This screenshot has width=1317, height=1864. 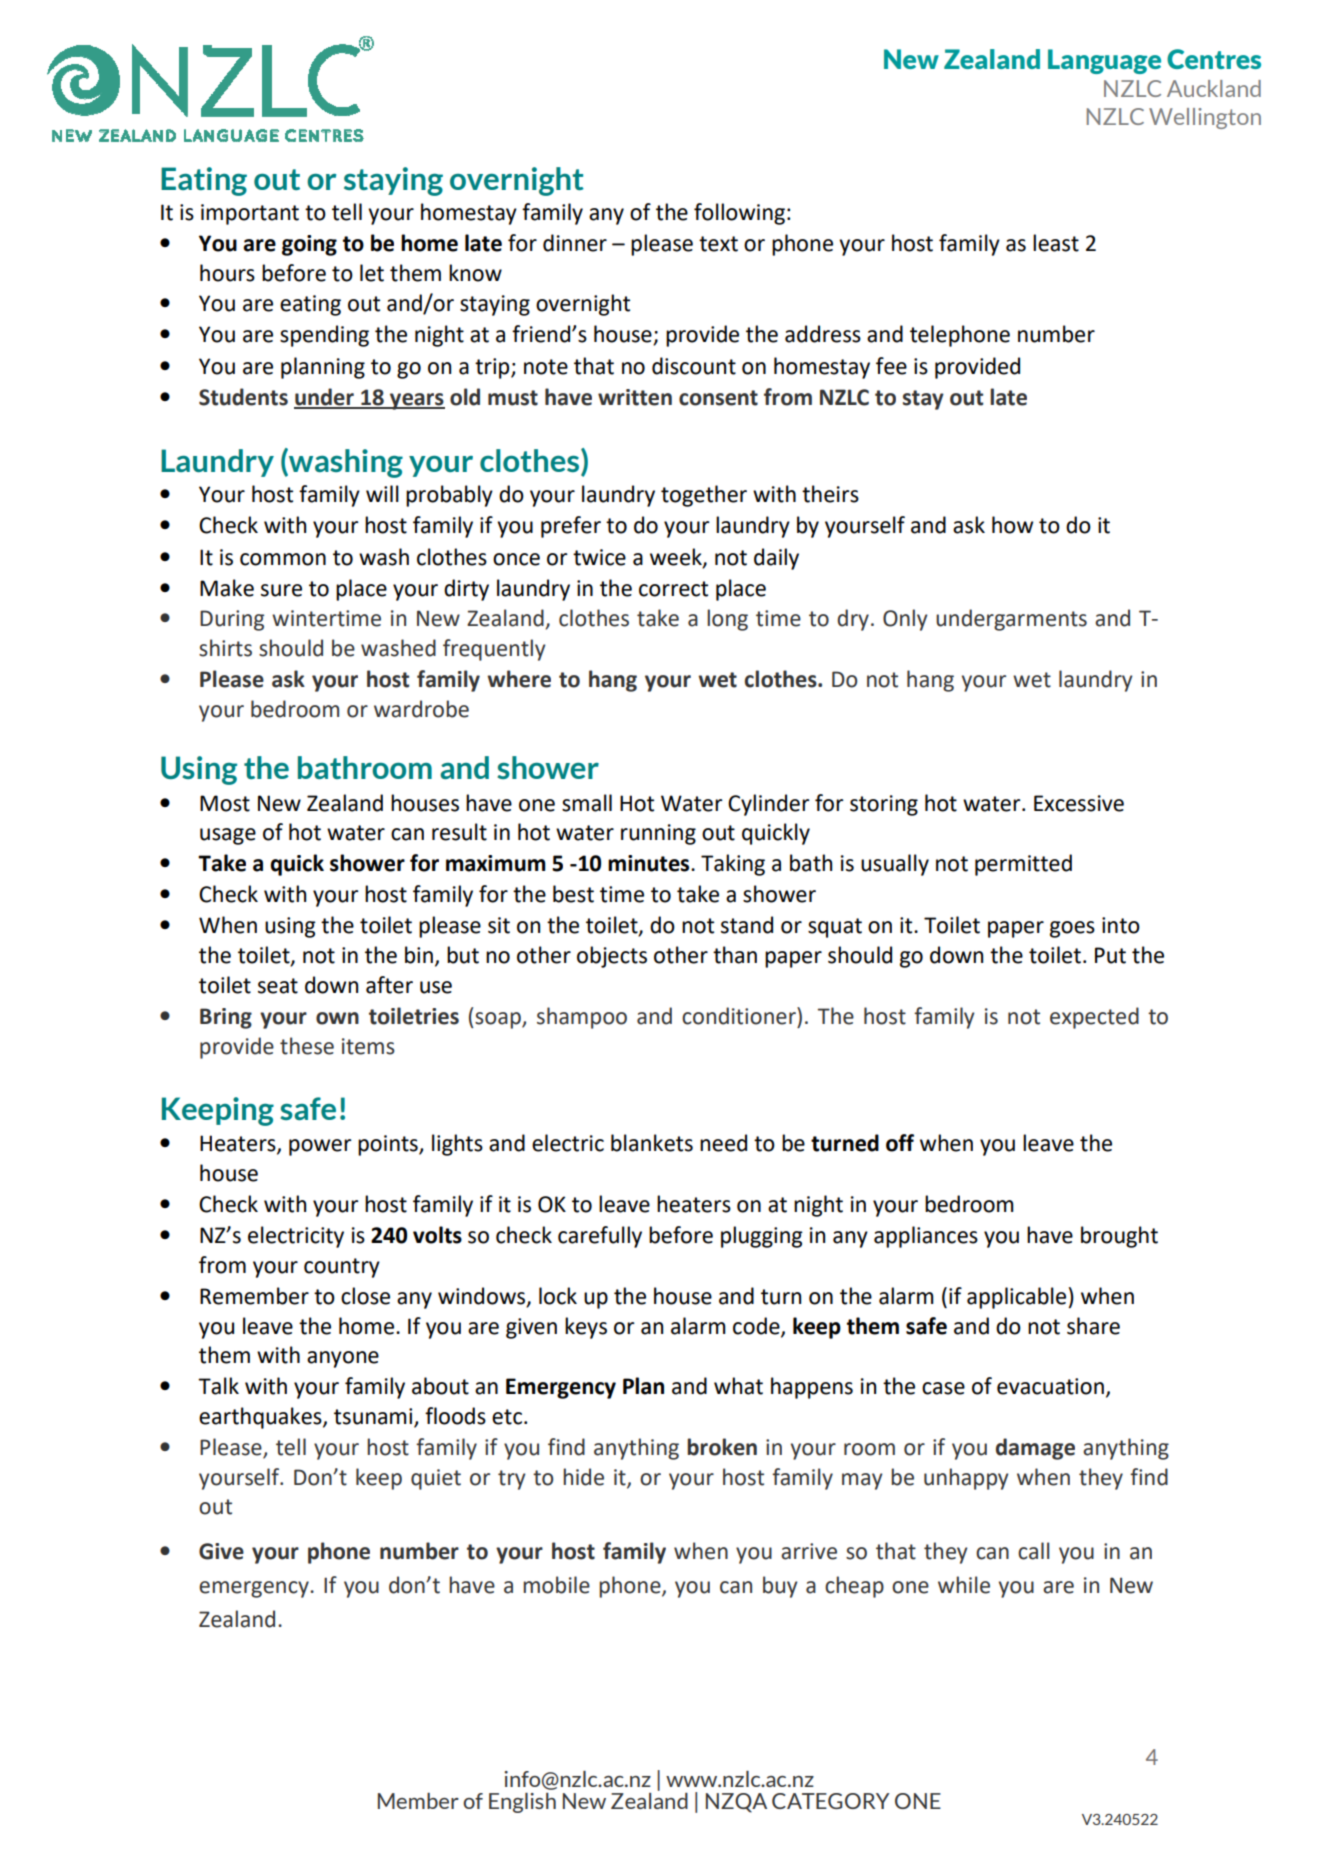 What do you see at coordinates (1104, 61) in the screenshot?
I see `Language` at bounding box center [1104, 61].
